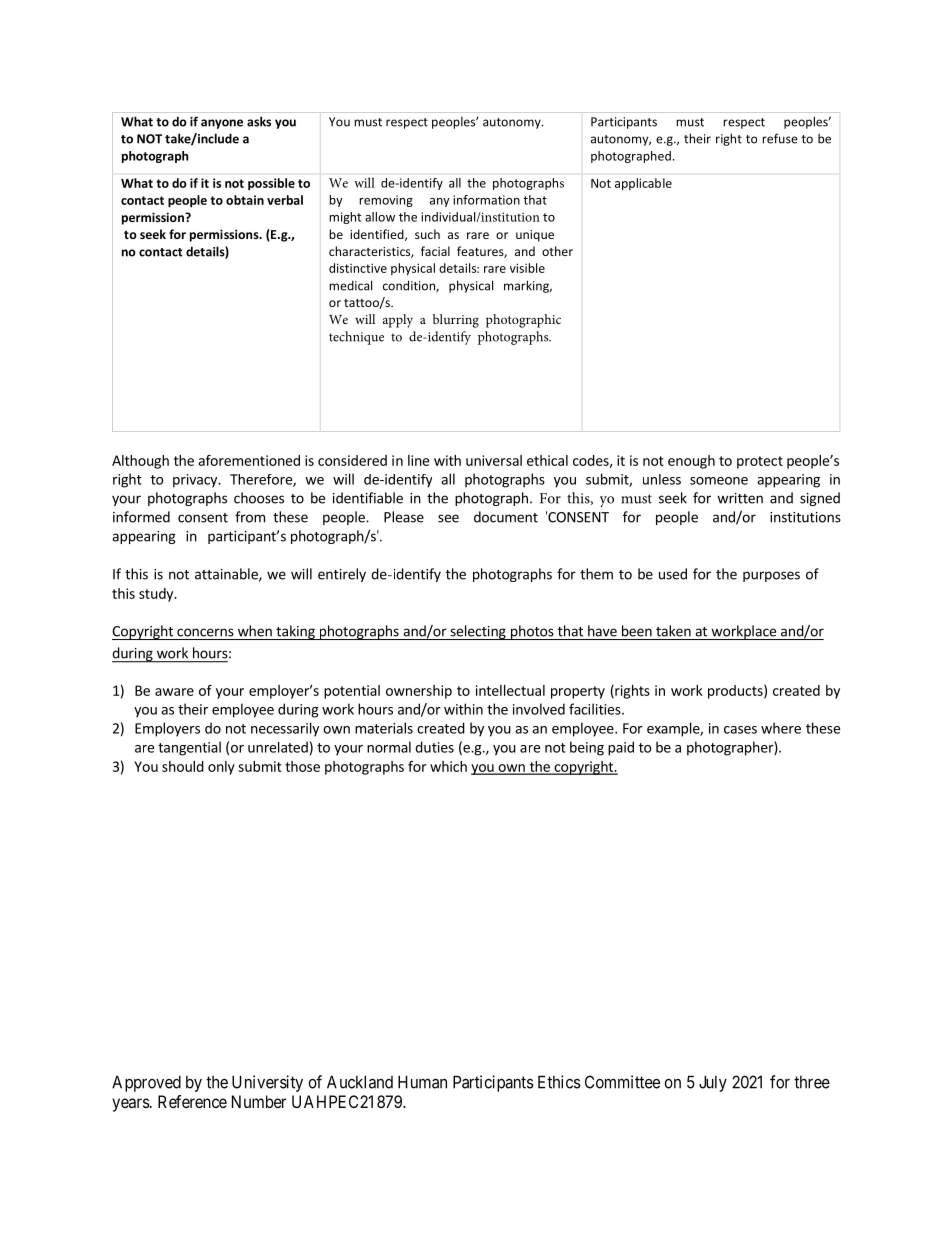 The width and height of the document is (952, 1233). Describe the element at coordinates (222, 124) in the document. I see `anyone` at that location.
